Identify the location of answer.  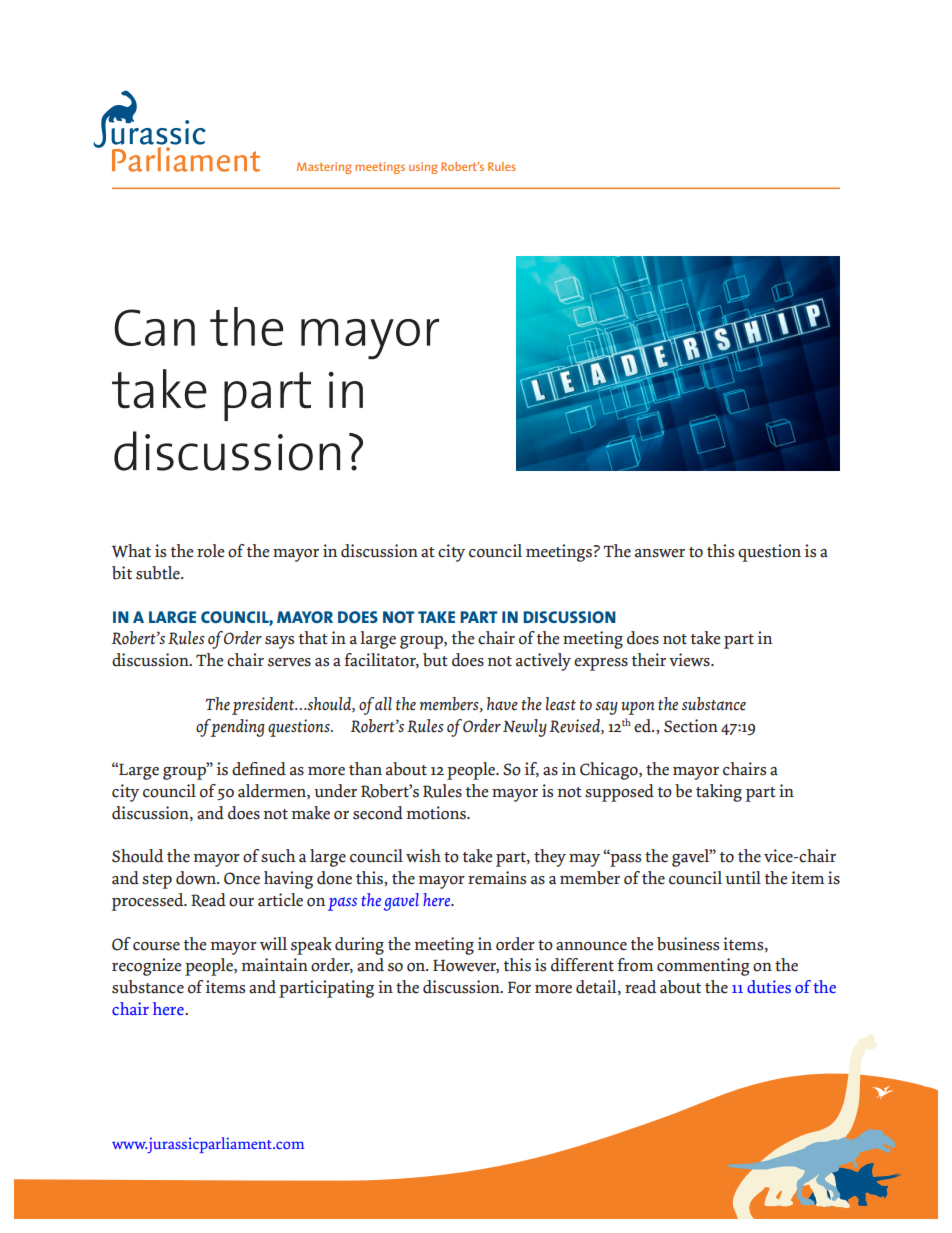
(660, 553).
